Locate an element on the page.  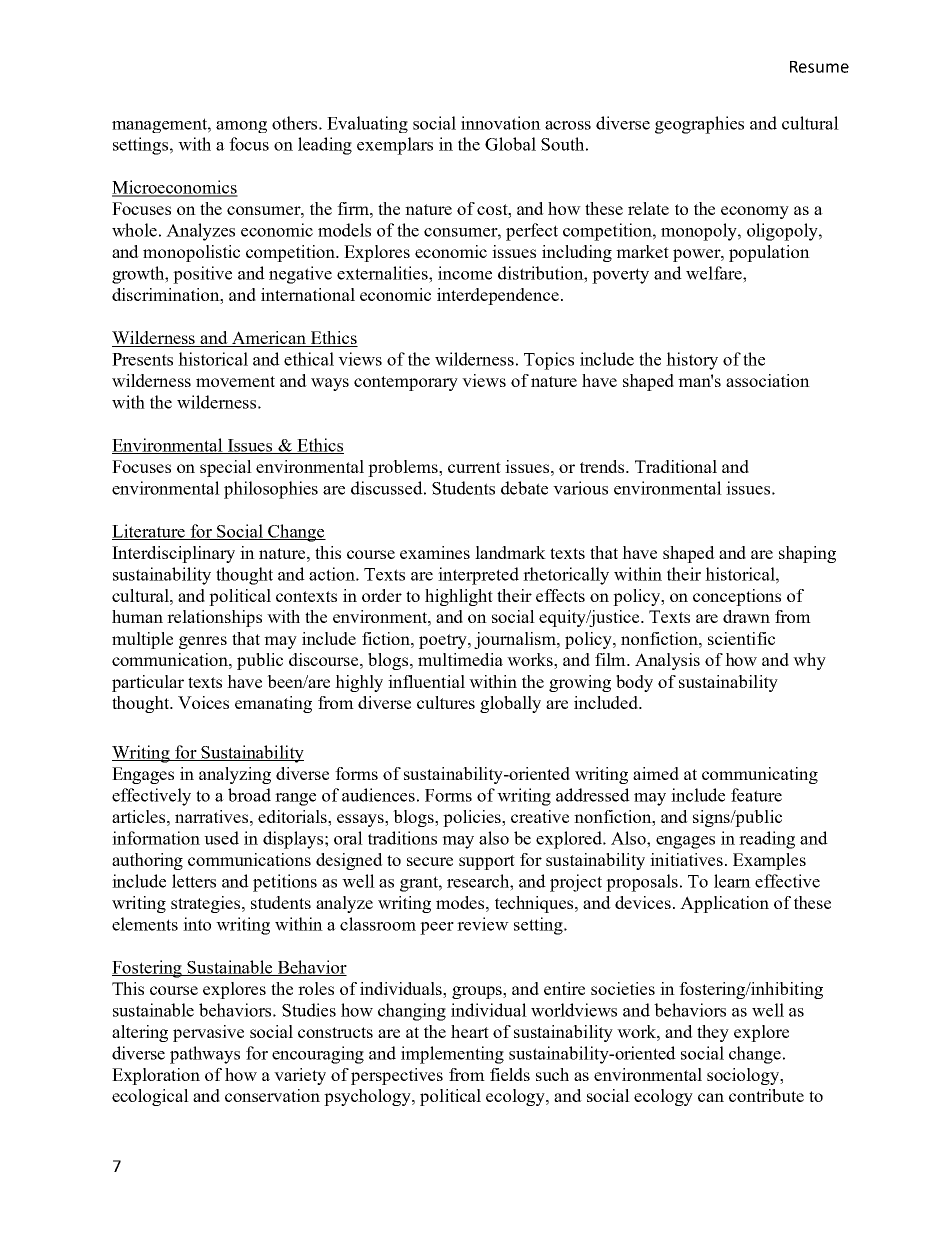
American is located at coordinates (269, 339).
